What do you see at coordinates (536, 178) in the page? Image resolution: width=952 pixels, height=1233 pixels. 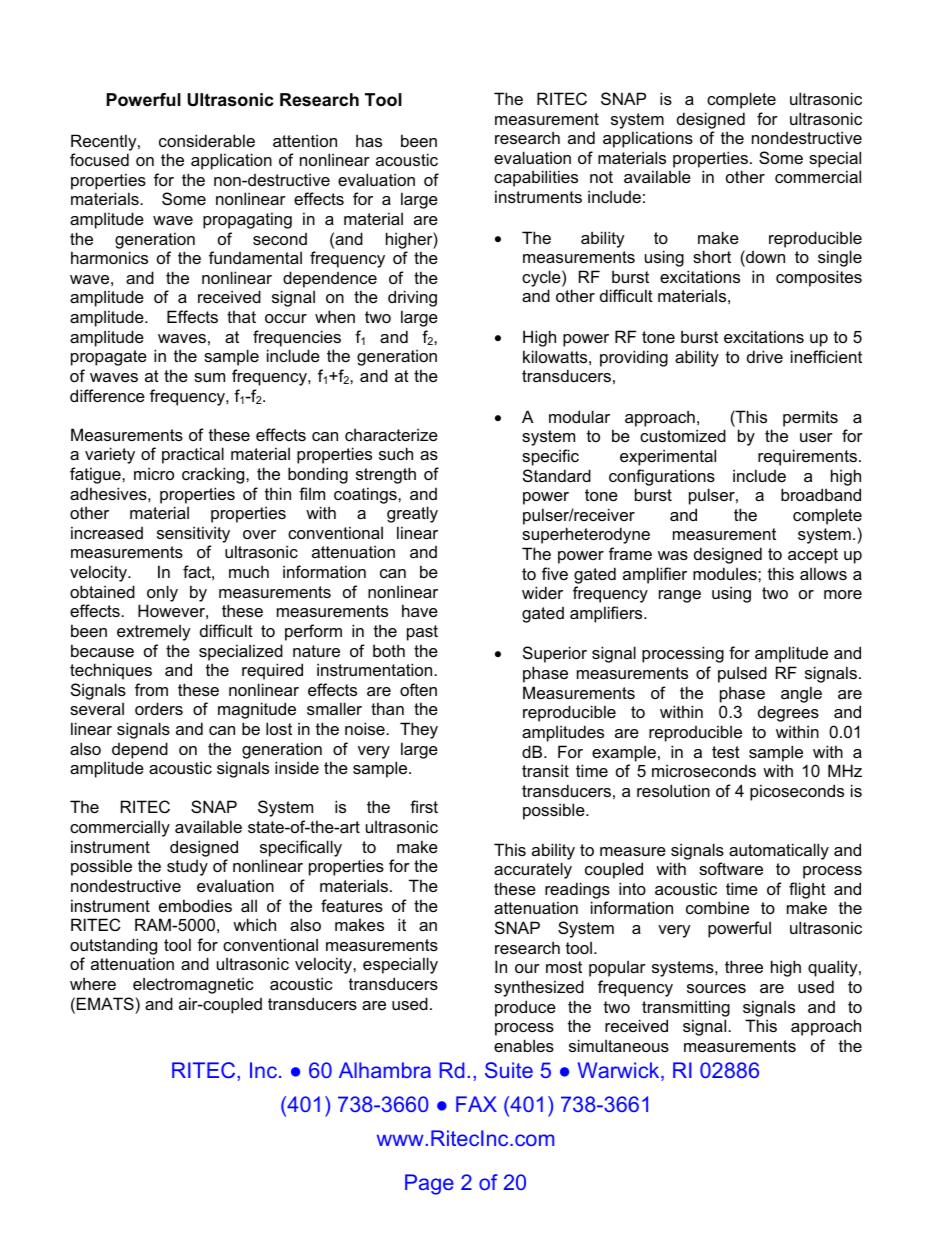 I see `capabilities` at bounding box center [536, 178].
